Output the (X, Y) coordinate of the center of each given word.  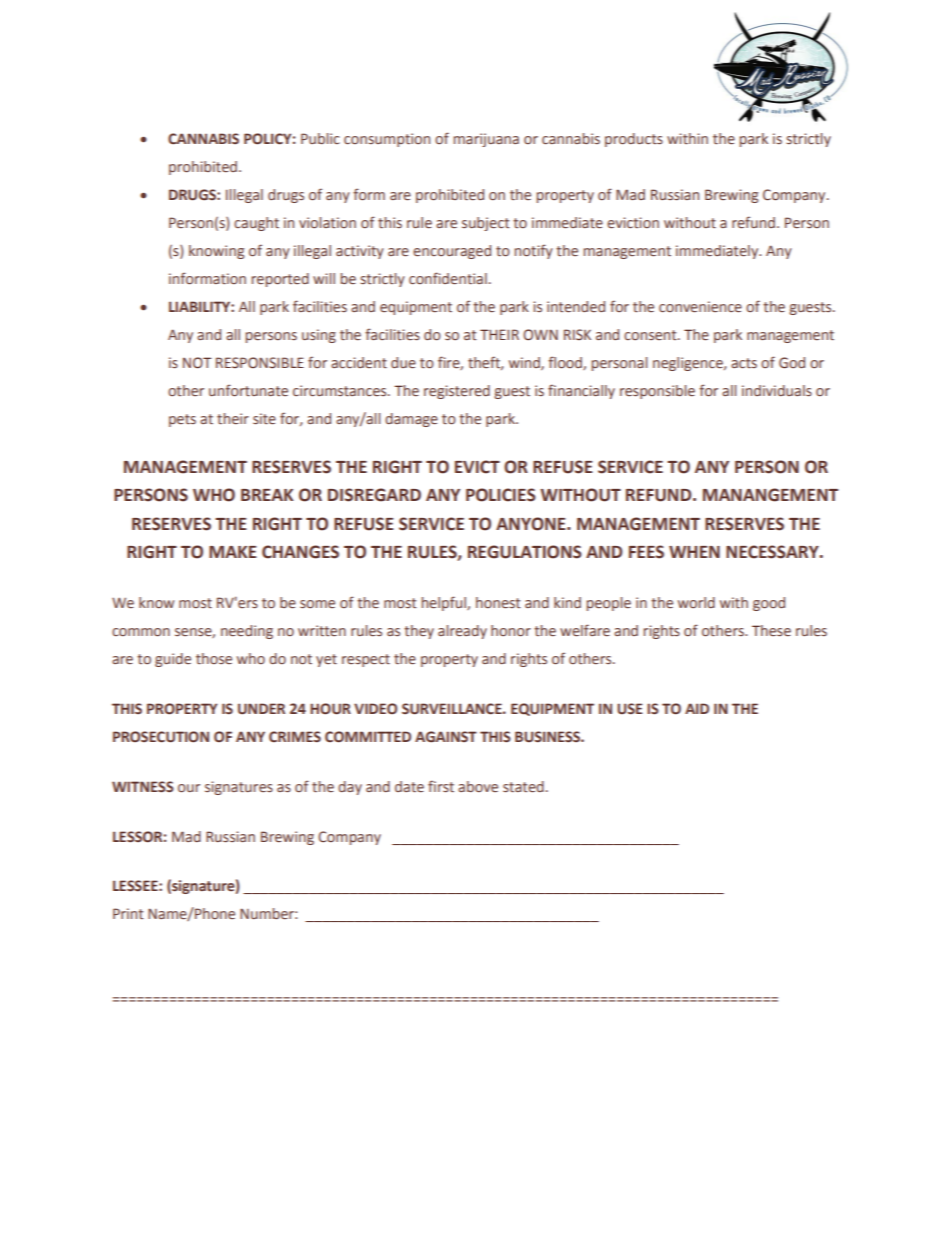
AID (697, 708)
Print (128, 913)
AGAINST (446, 737)
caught (256, 224)
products (634, 140)
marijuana (486, 140)
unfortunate (248, 390)
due (403, 363)
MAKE (233, 552)
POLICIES (501, 495)
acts (744, 363)
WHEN (694, 552)
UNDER (261, 709)
